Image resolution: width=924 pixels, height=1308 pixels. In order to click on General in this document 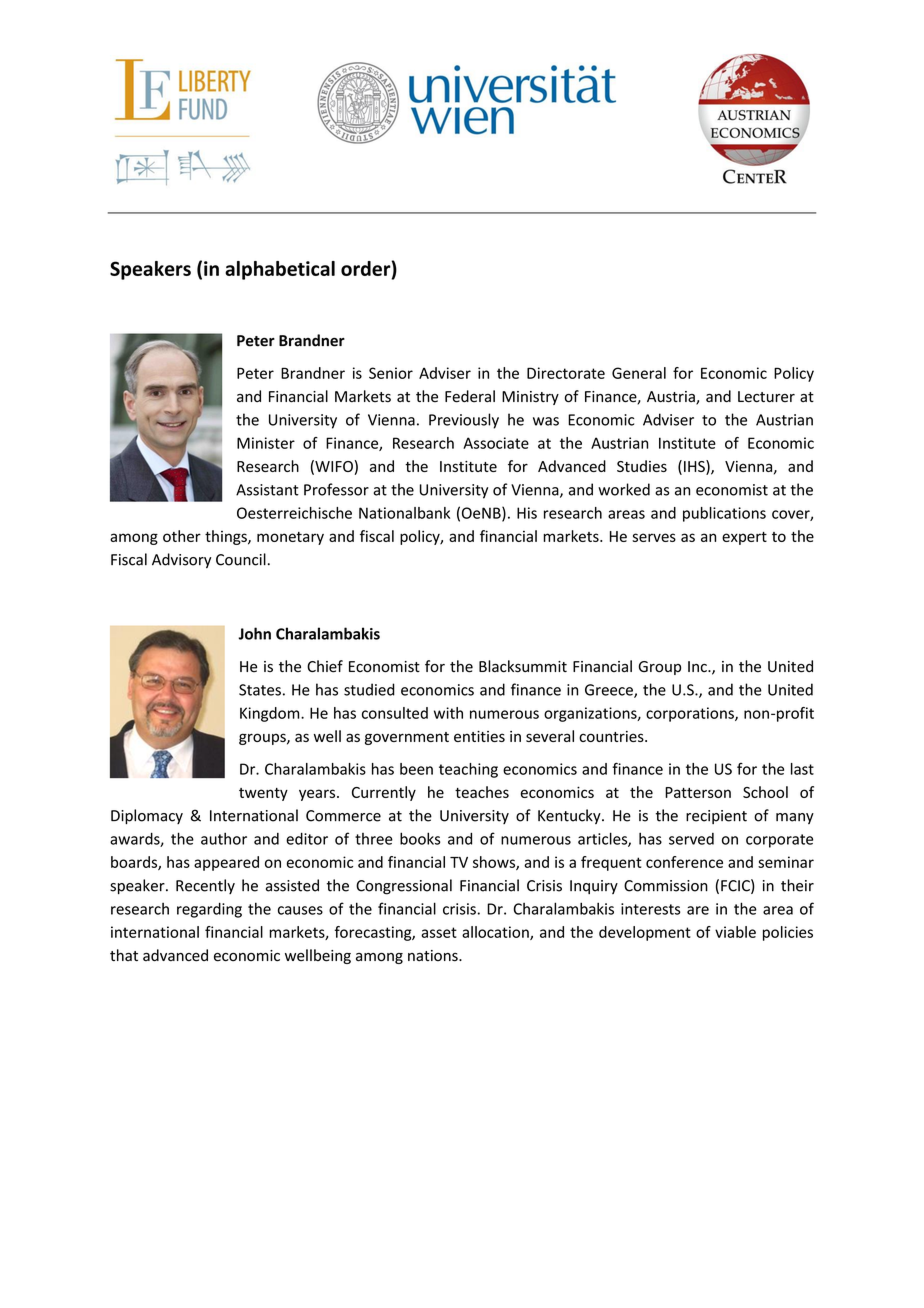, I will do `click(639, 373)`.
